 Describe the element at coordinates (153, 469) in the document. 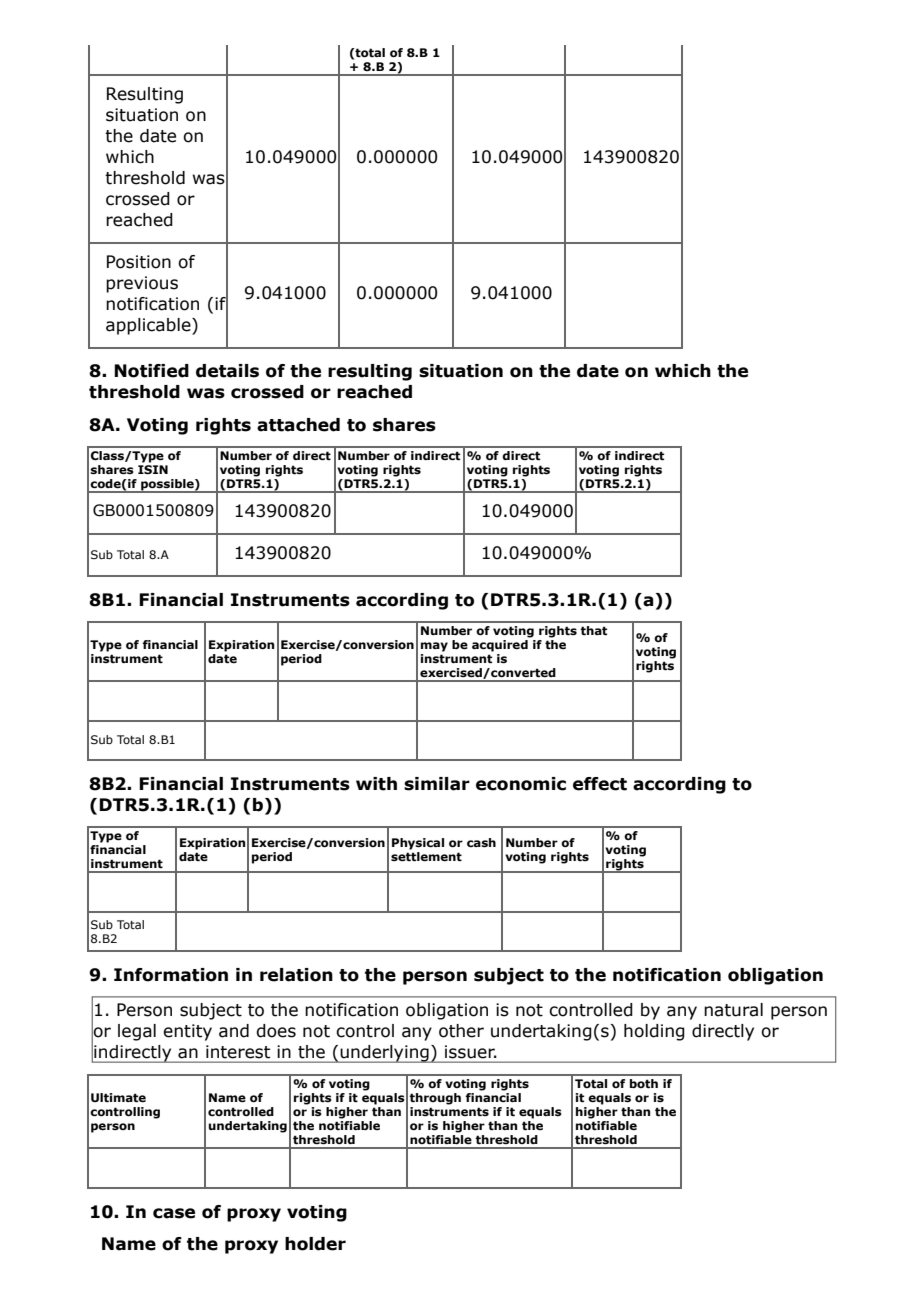

I see `ISIN` at that location.
